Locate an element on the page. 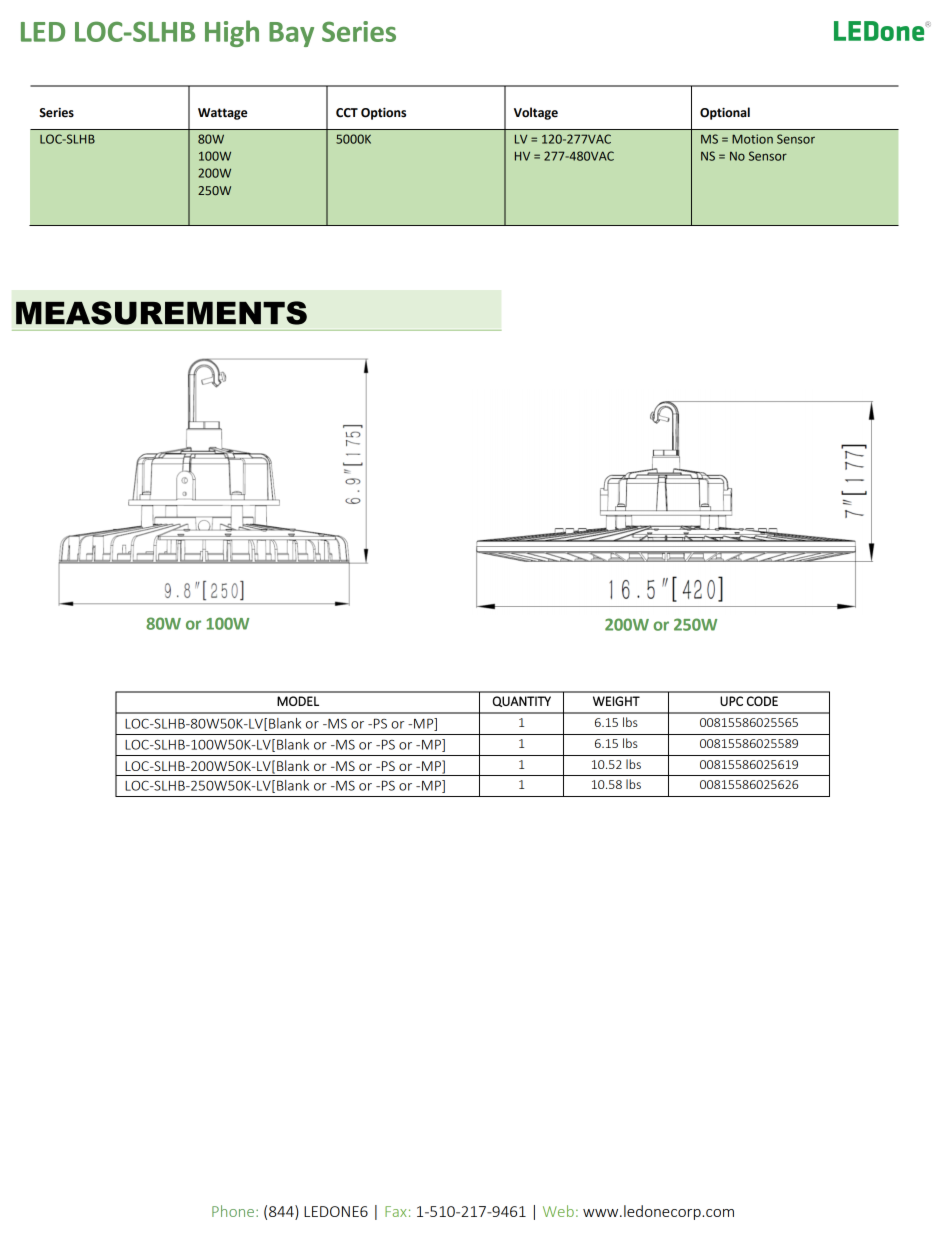 This image has width=952, height=1233. CCT is located at coordinates (347, 113).
